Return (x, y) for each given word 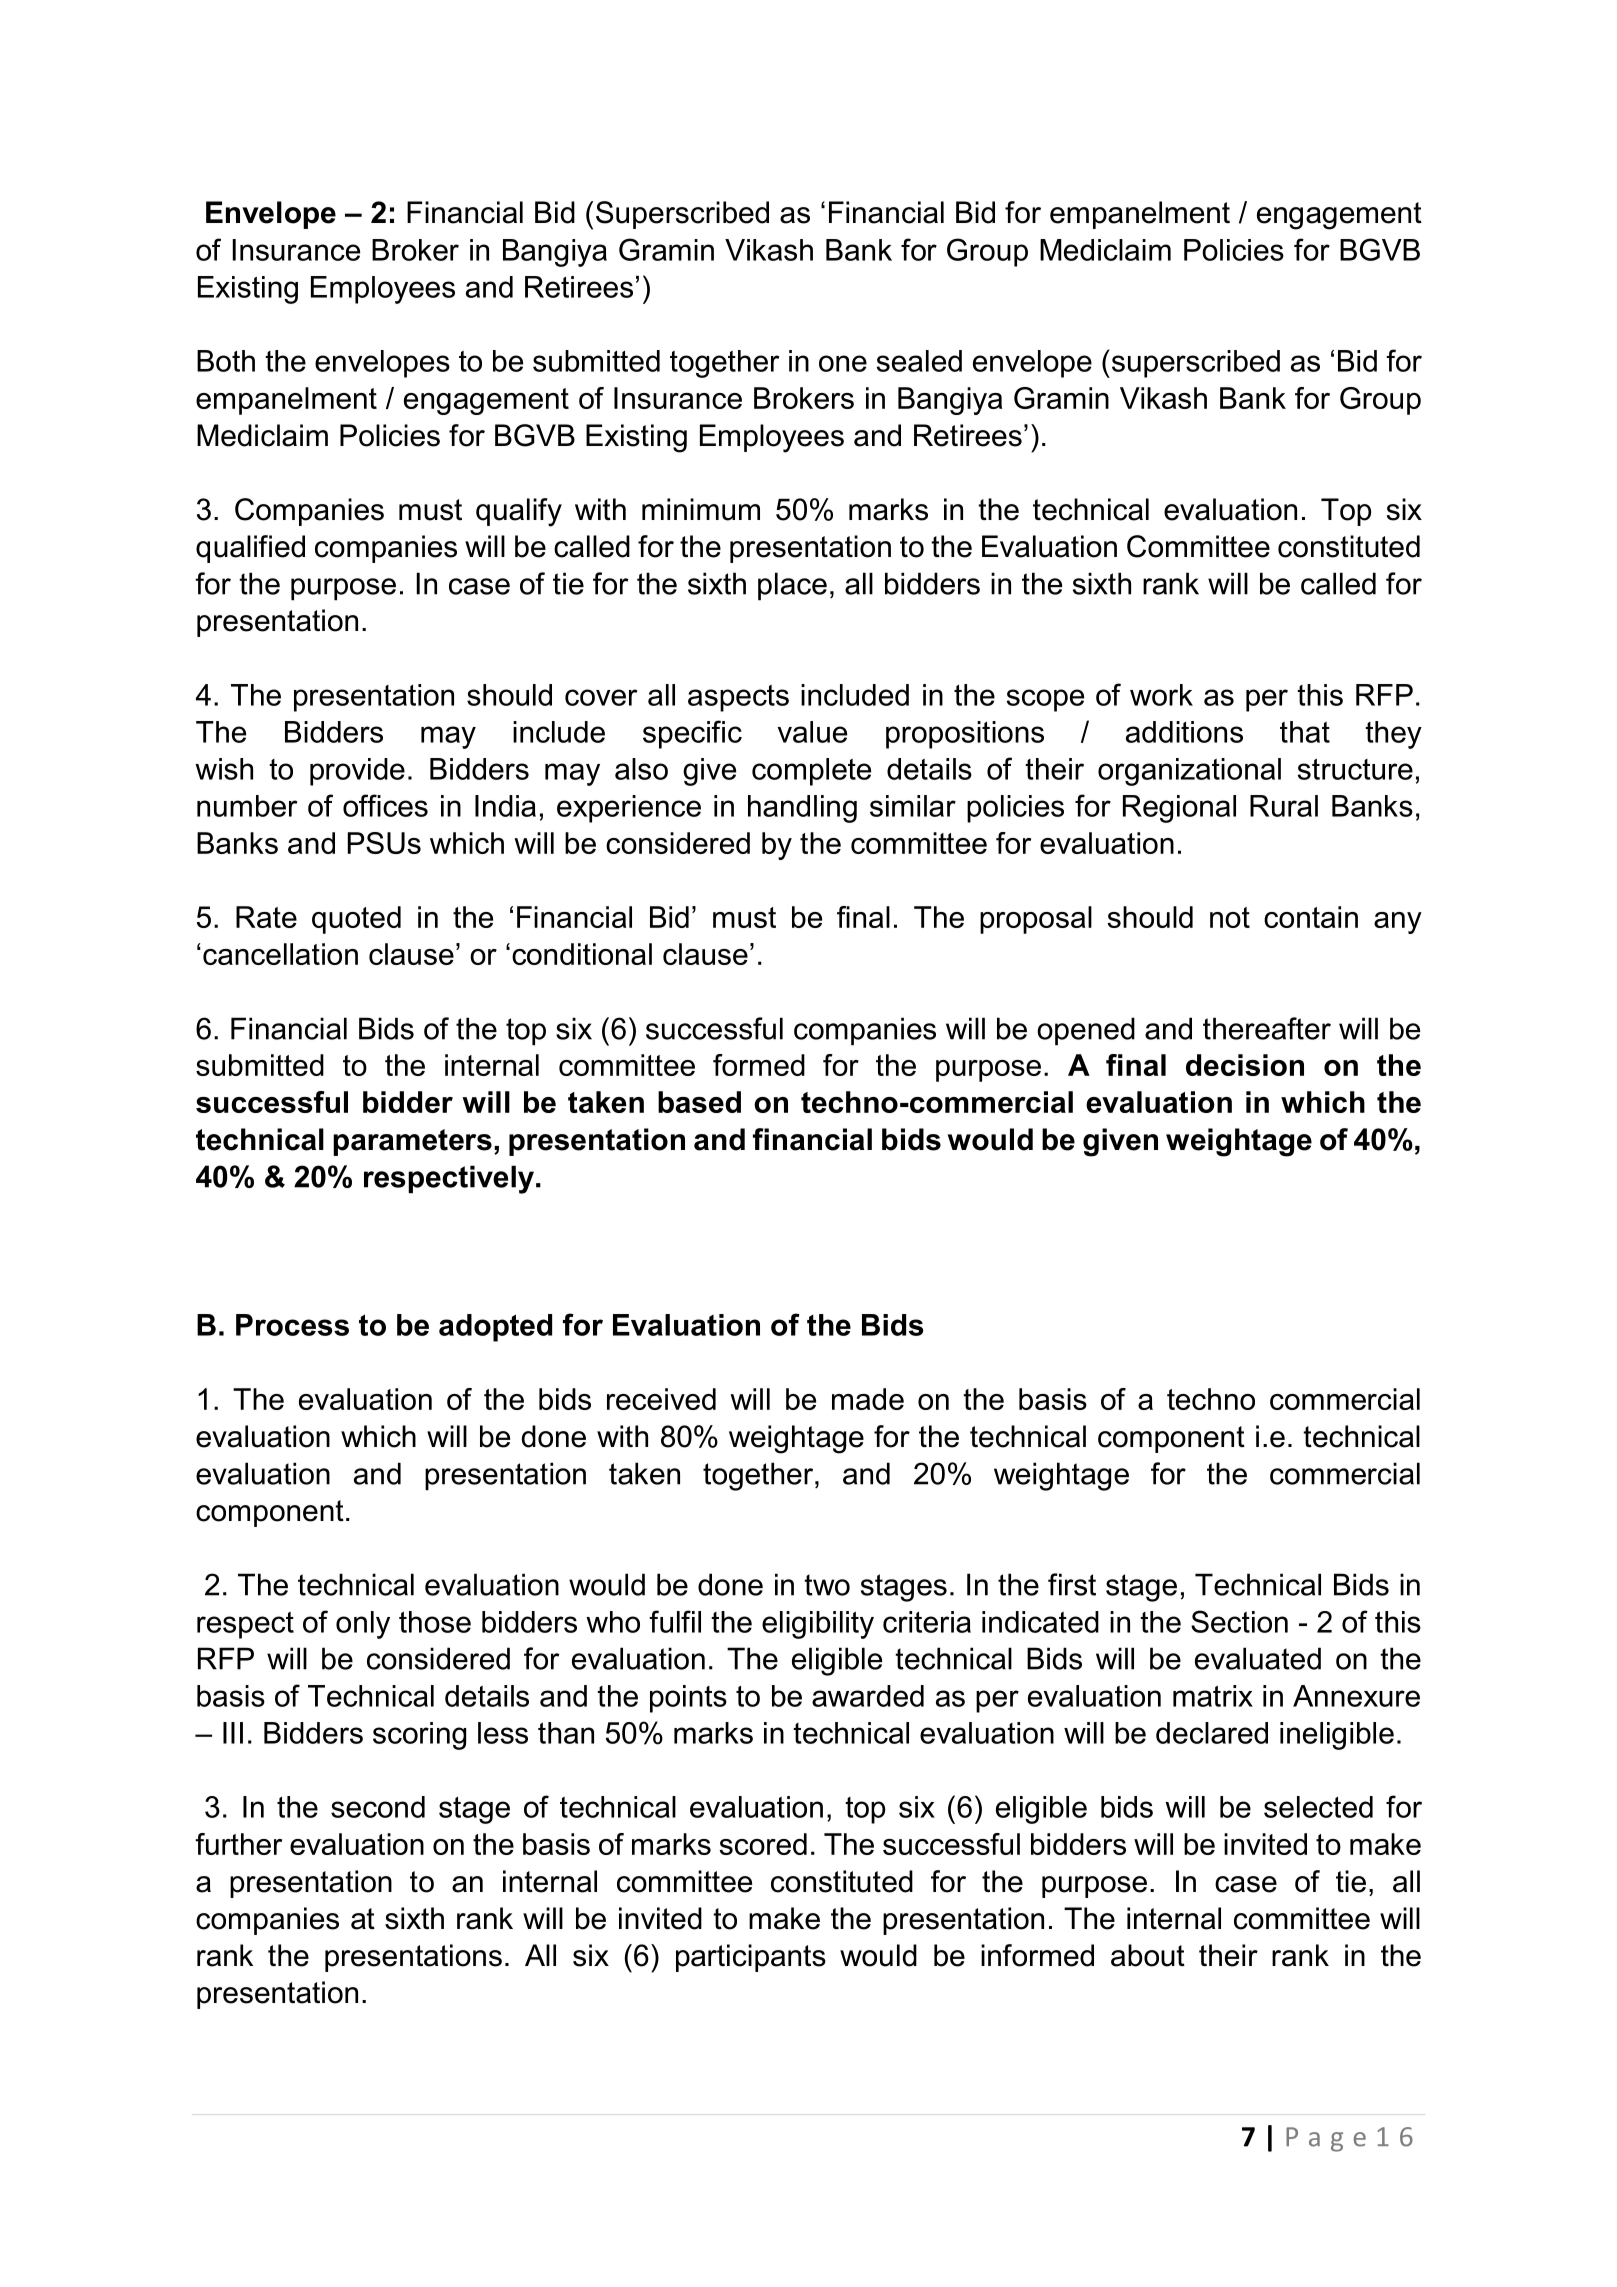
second (378, 1807)
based (699, 1102)
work (1161, 695)
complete (811, 772)
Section (1239, 1621)
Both (226, 361)
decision (1245, 1065)
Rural (1284, 806)
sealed (919, 361)
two (827, 1585)
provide (357, 772)
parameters (412, 1142)
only (363, 1625)
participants (751, 1958)
